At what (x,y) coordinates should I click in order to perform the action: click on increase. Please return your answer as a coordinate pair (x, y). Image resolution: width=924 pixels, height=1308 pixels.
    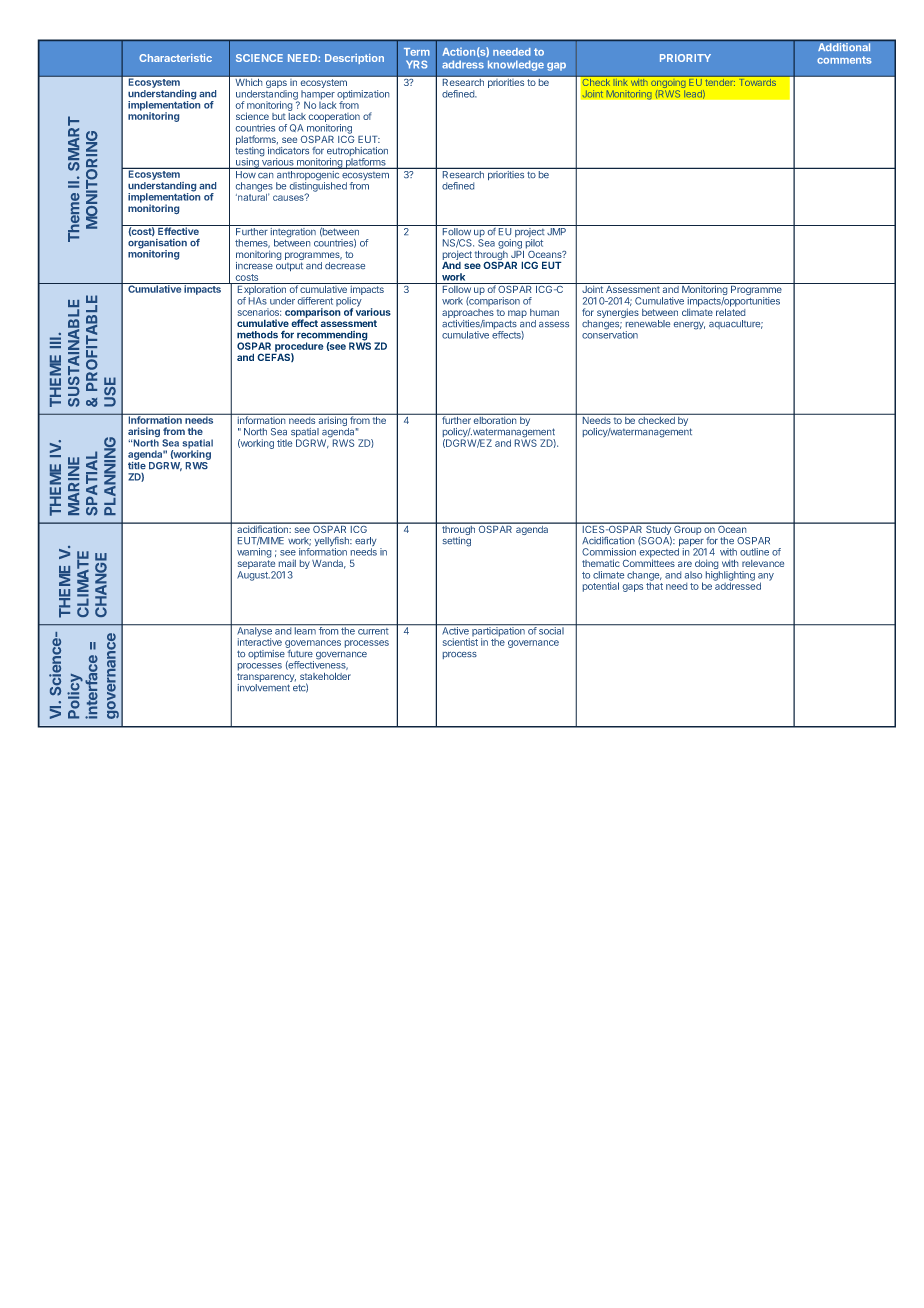
    Looking at the image, I should click on (254, 266).
